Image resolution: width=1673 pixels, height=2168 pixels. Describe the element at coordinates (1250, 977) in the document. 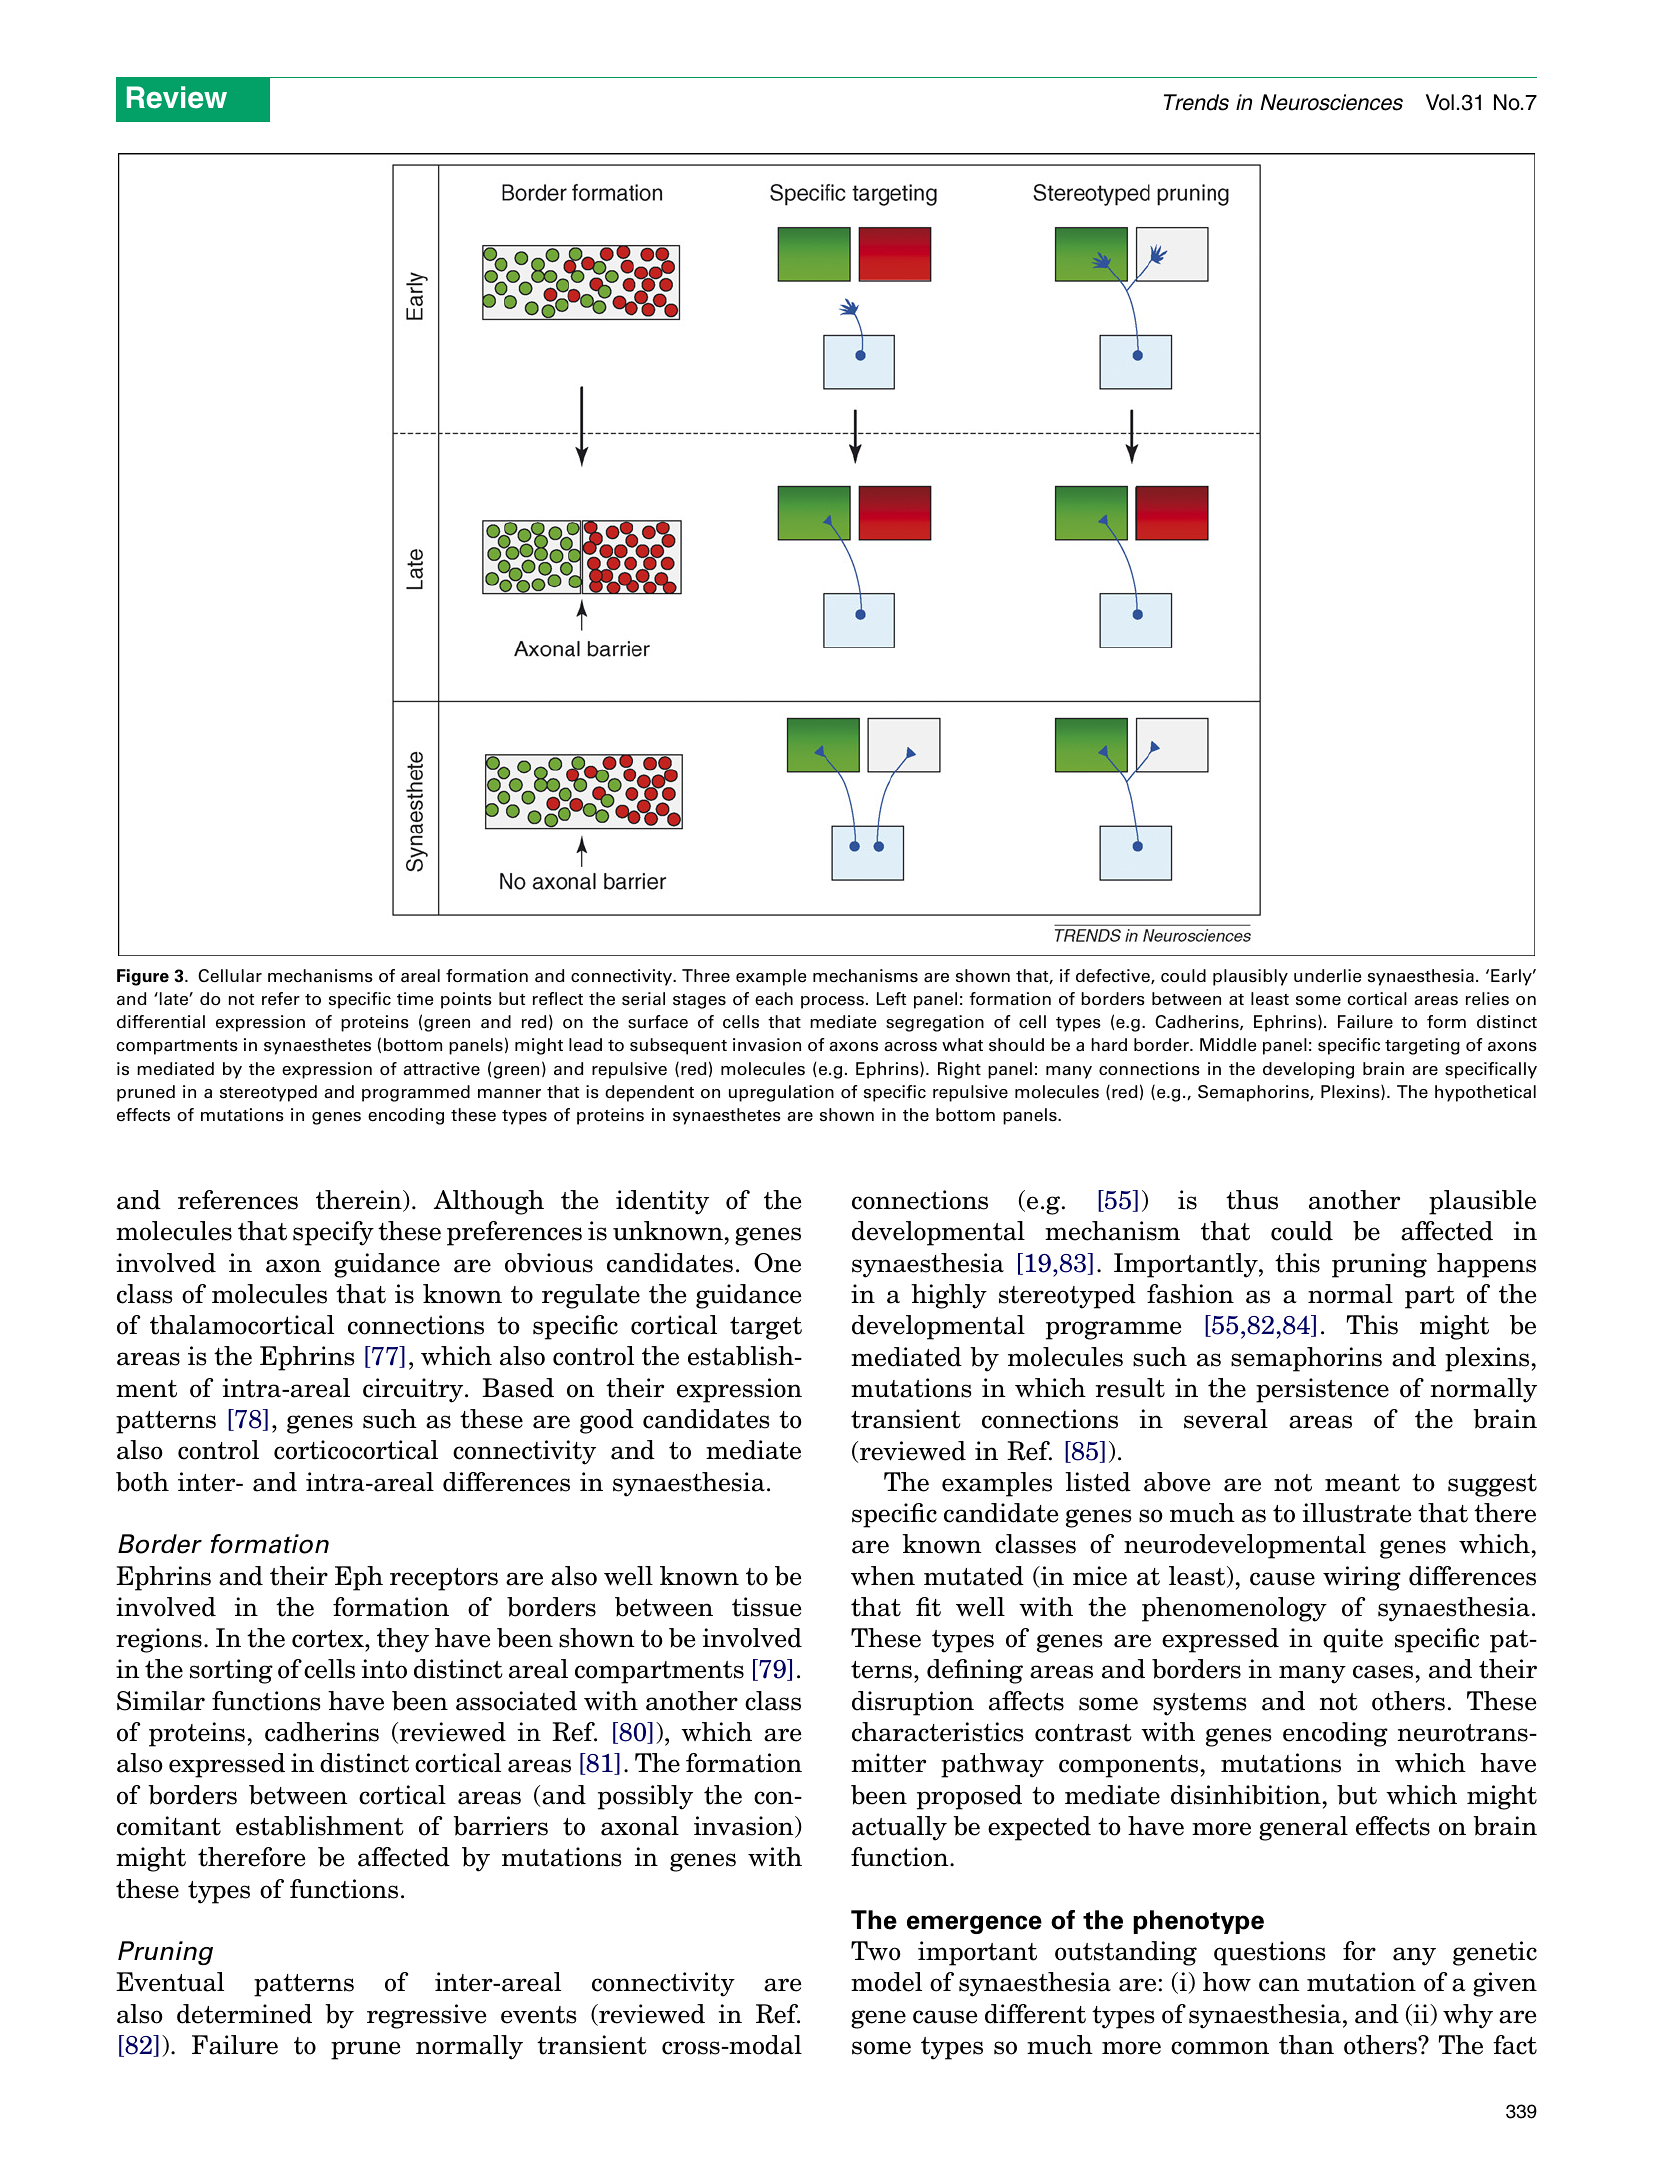

I see `plausibly` at that location.
